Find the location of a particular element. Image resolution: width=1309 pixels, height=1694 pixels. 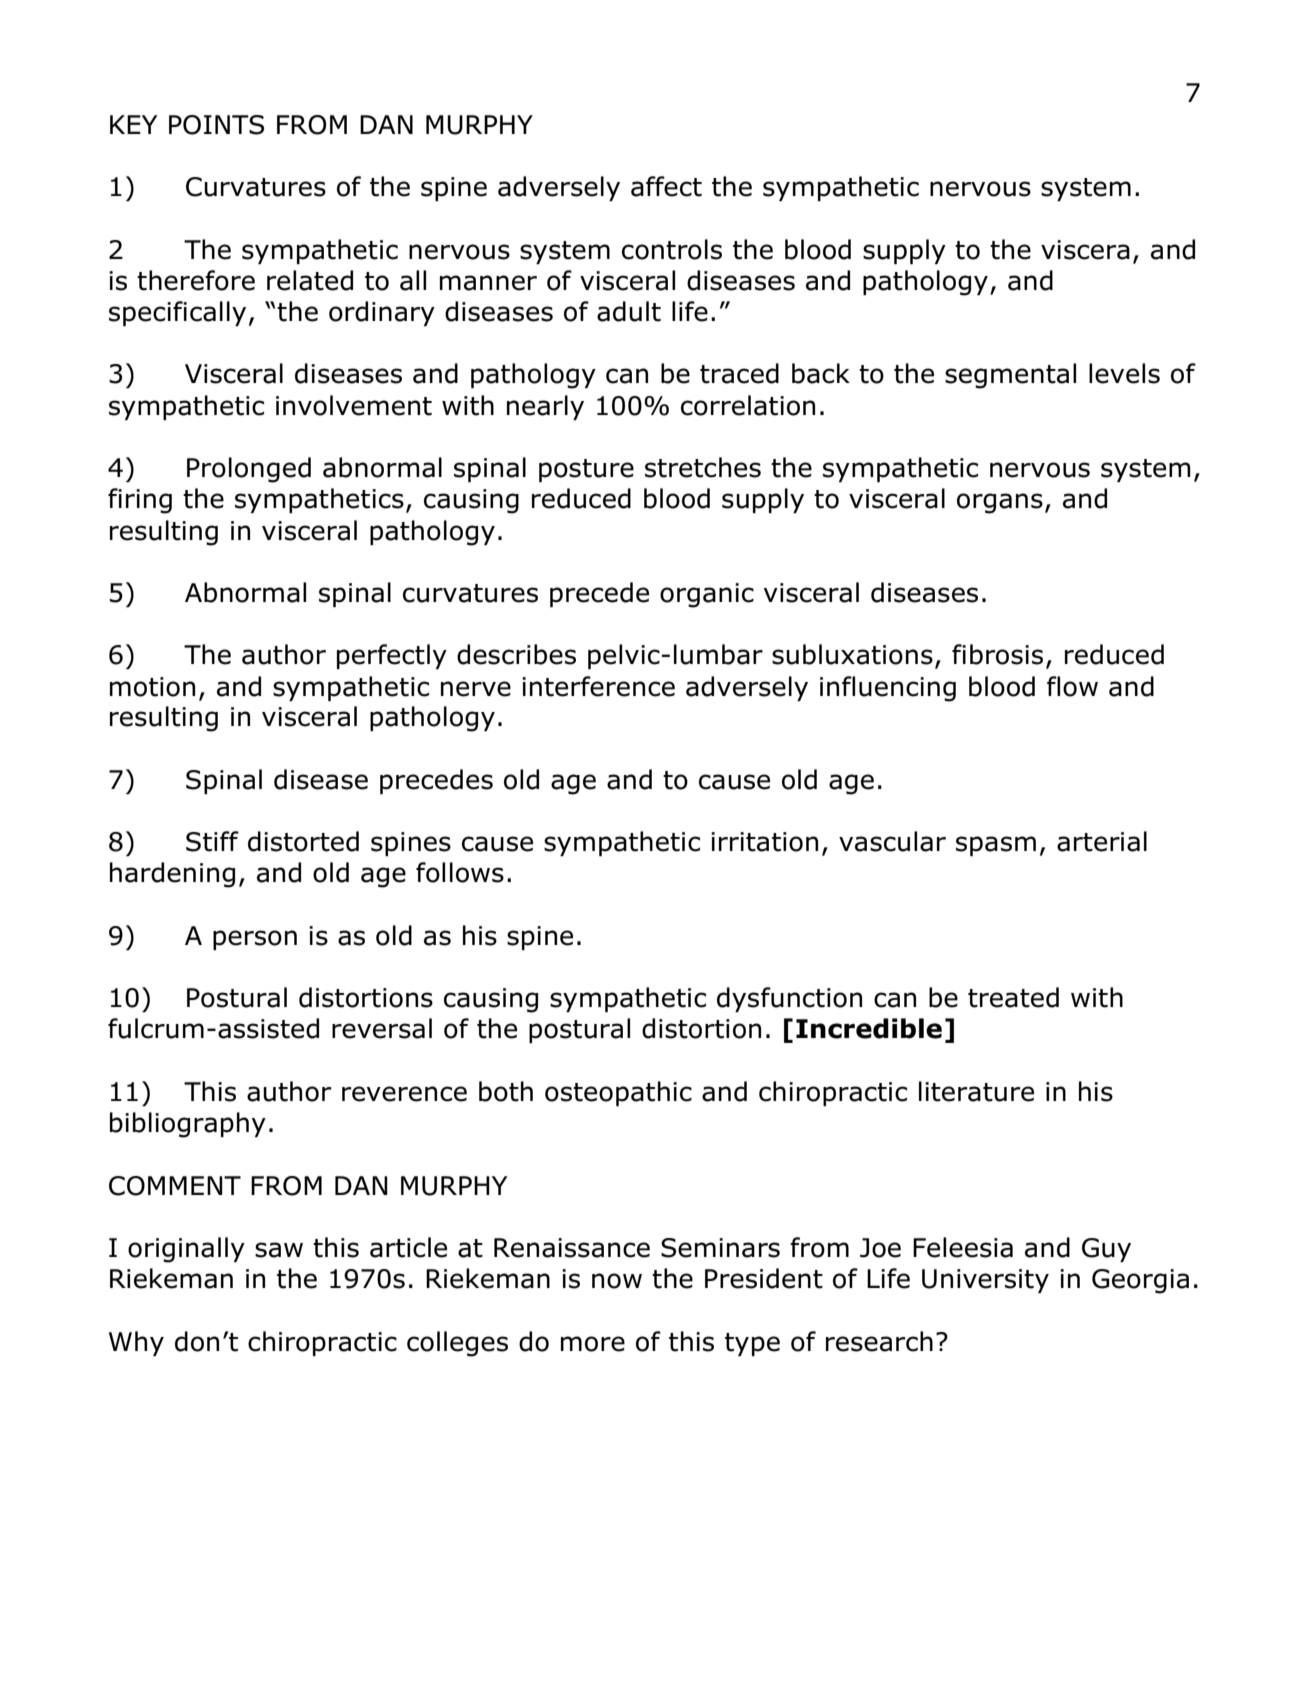

University is located at coordinates (985, 1281).
